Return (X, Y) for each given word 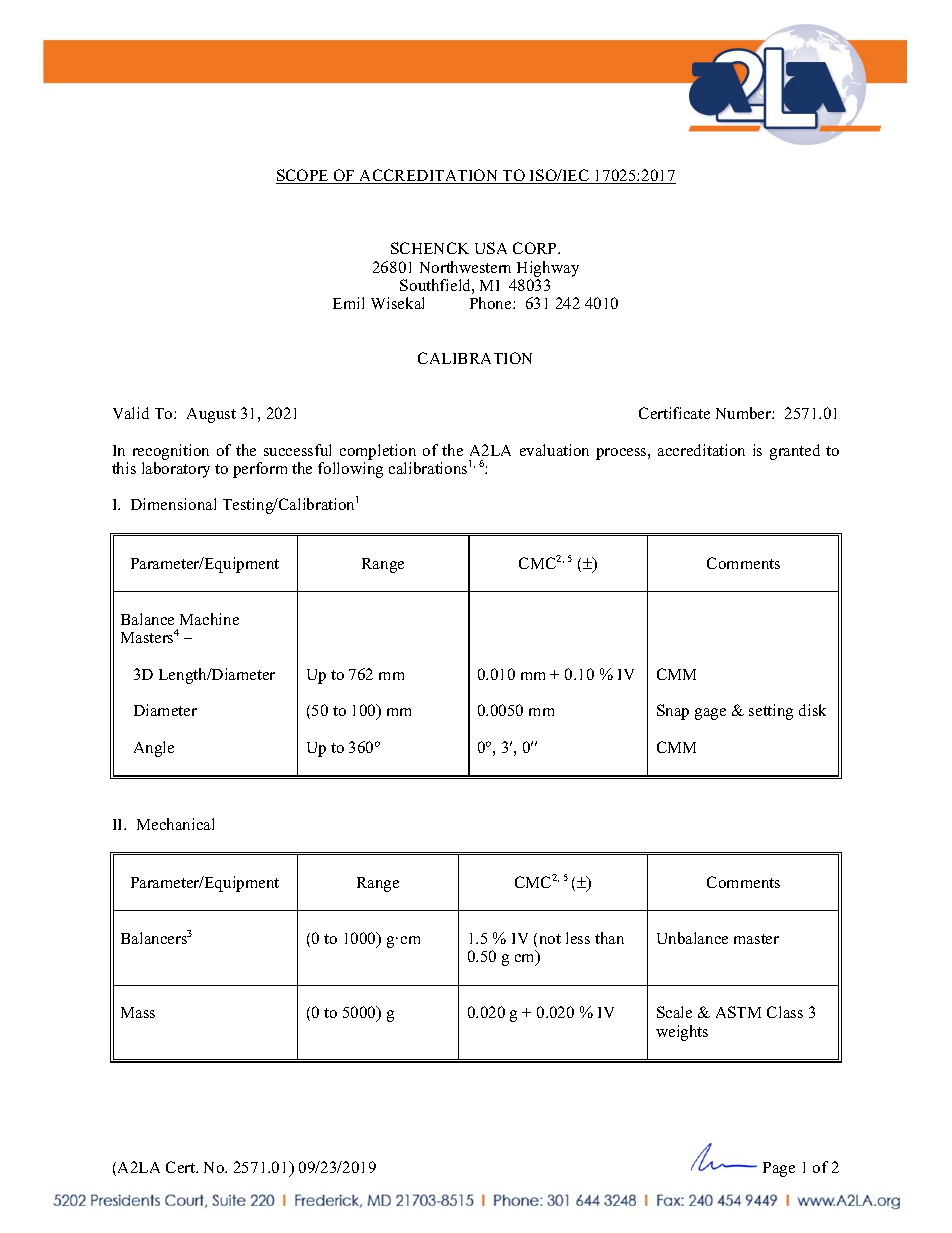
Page (779, 1169)
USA (491, 248)
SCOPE (303, 176)
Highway (548, 269)
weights (682, 1033)
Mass (138, 1012)
